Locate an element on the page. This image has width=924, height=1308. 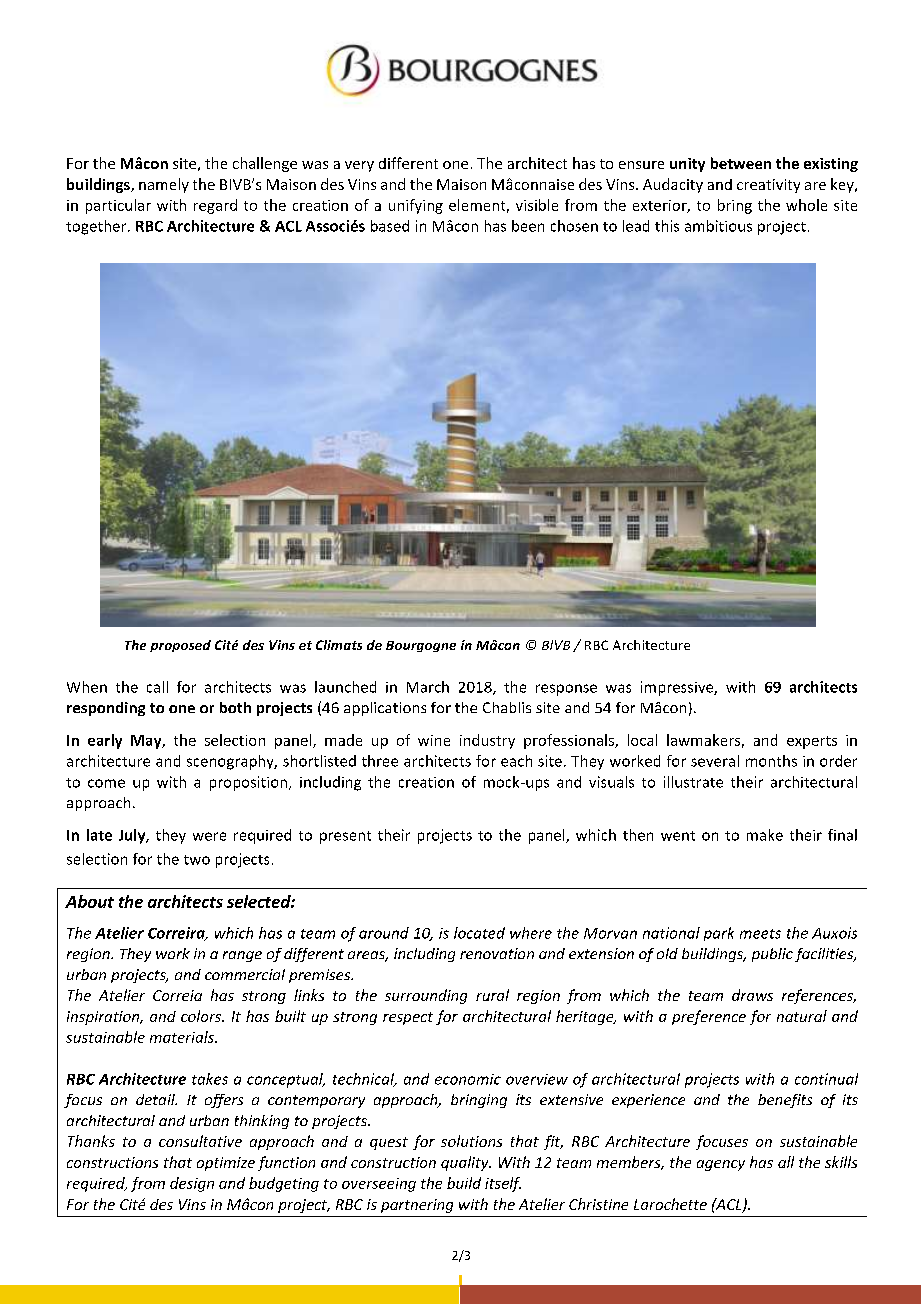
design is located at coordinates (192, 1184).
